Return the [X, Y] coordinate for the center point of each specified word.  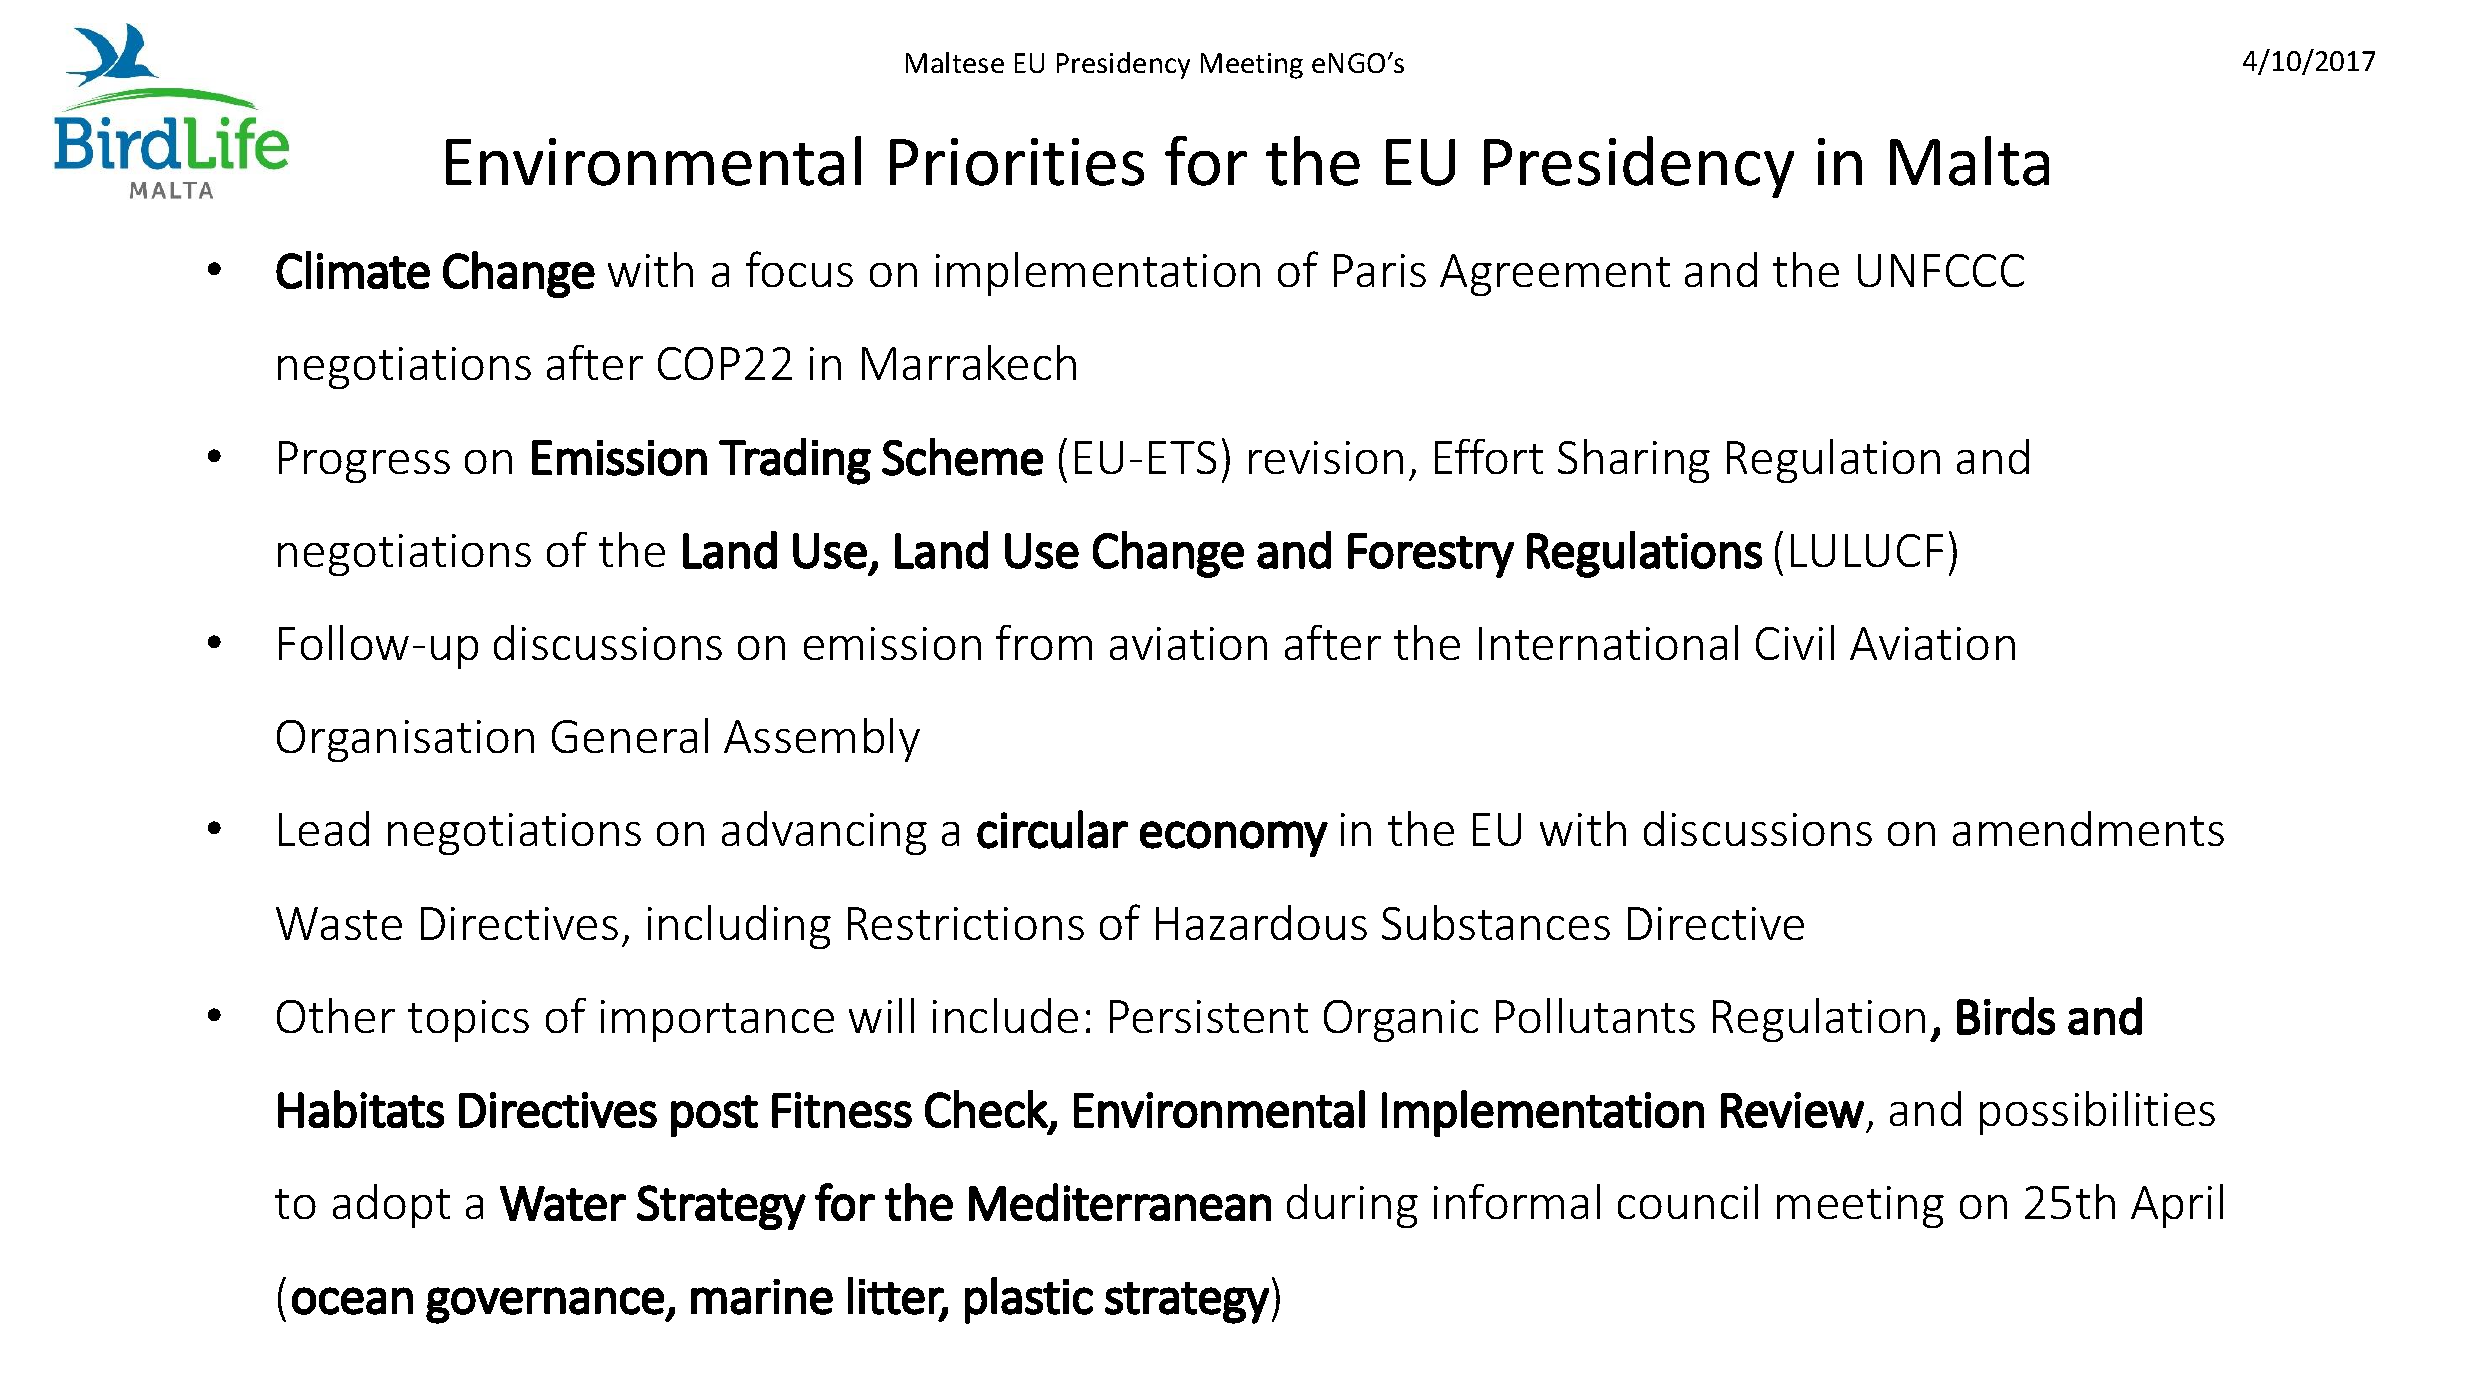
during [1352, 1206]
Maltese [955, 62]
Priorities [1017, 162]
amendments [2088, 828]
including [739, 927]
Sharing [1634, 461]
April [2177, 1206]
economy [1234, 839]
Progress [364, 462]
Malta [1969, 161]
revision [1326, 457]
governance [546, 1305]
